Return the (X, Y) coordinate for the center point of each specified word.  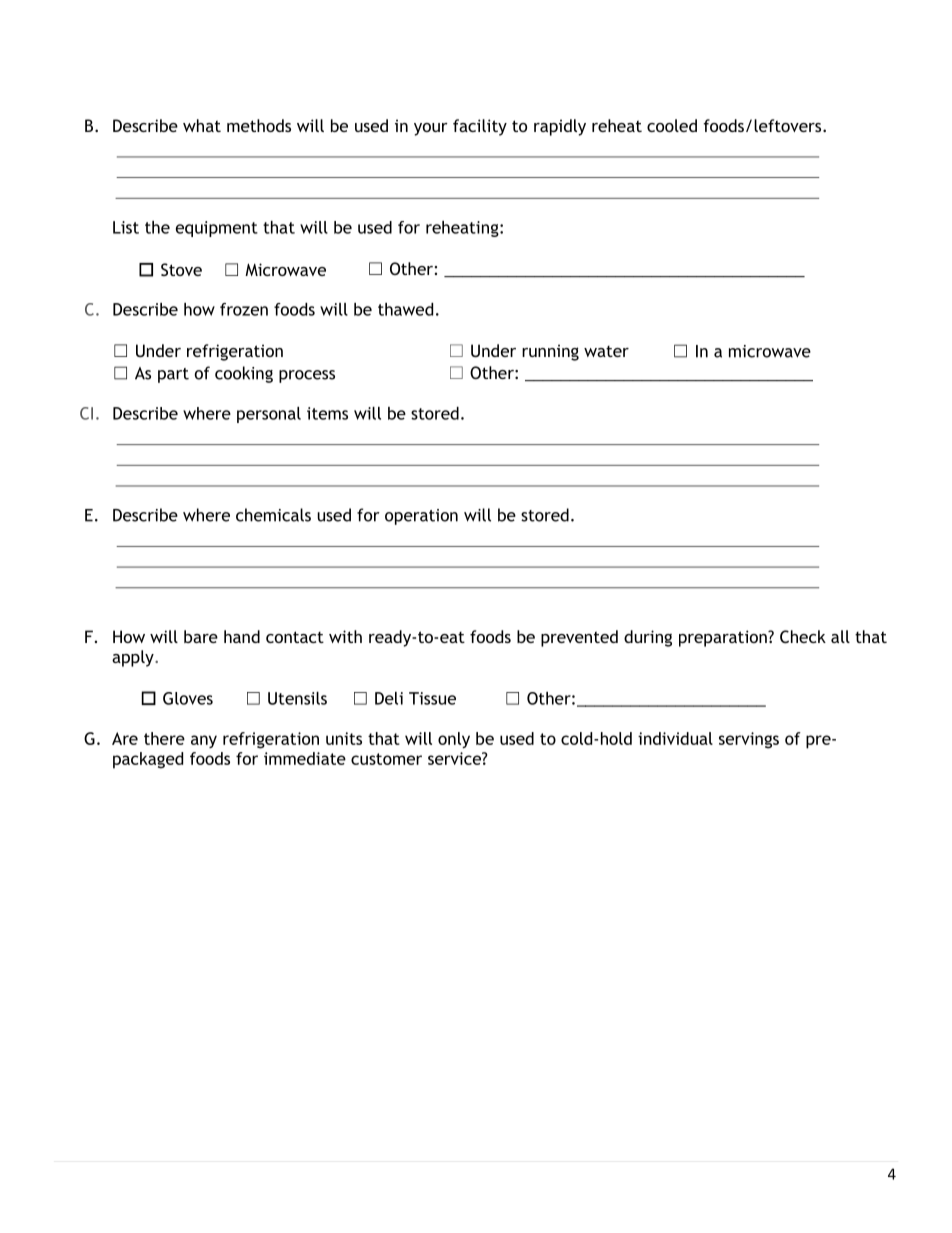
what (202, 125)
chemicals (273, 515)
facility (480, 127)
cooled (672, 125)
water (606, 351)
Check (803, 636)
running (550, 352)
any (204, 741)
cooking (244, 374)
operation (421, 517)
